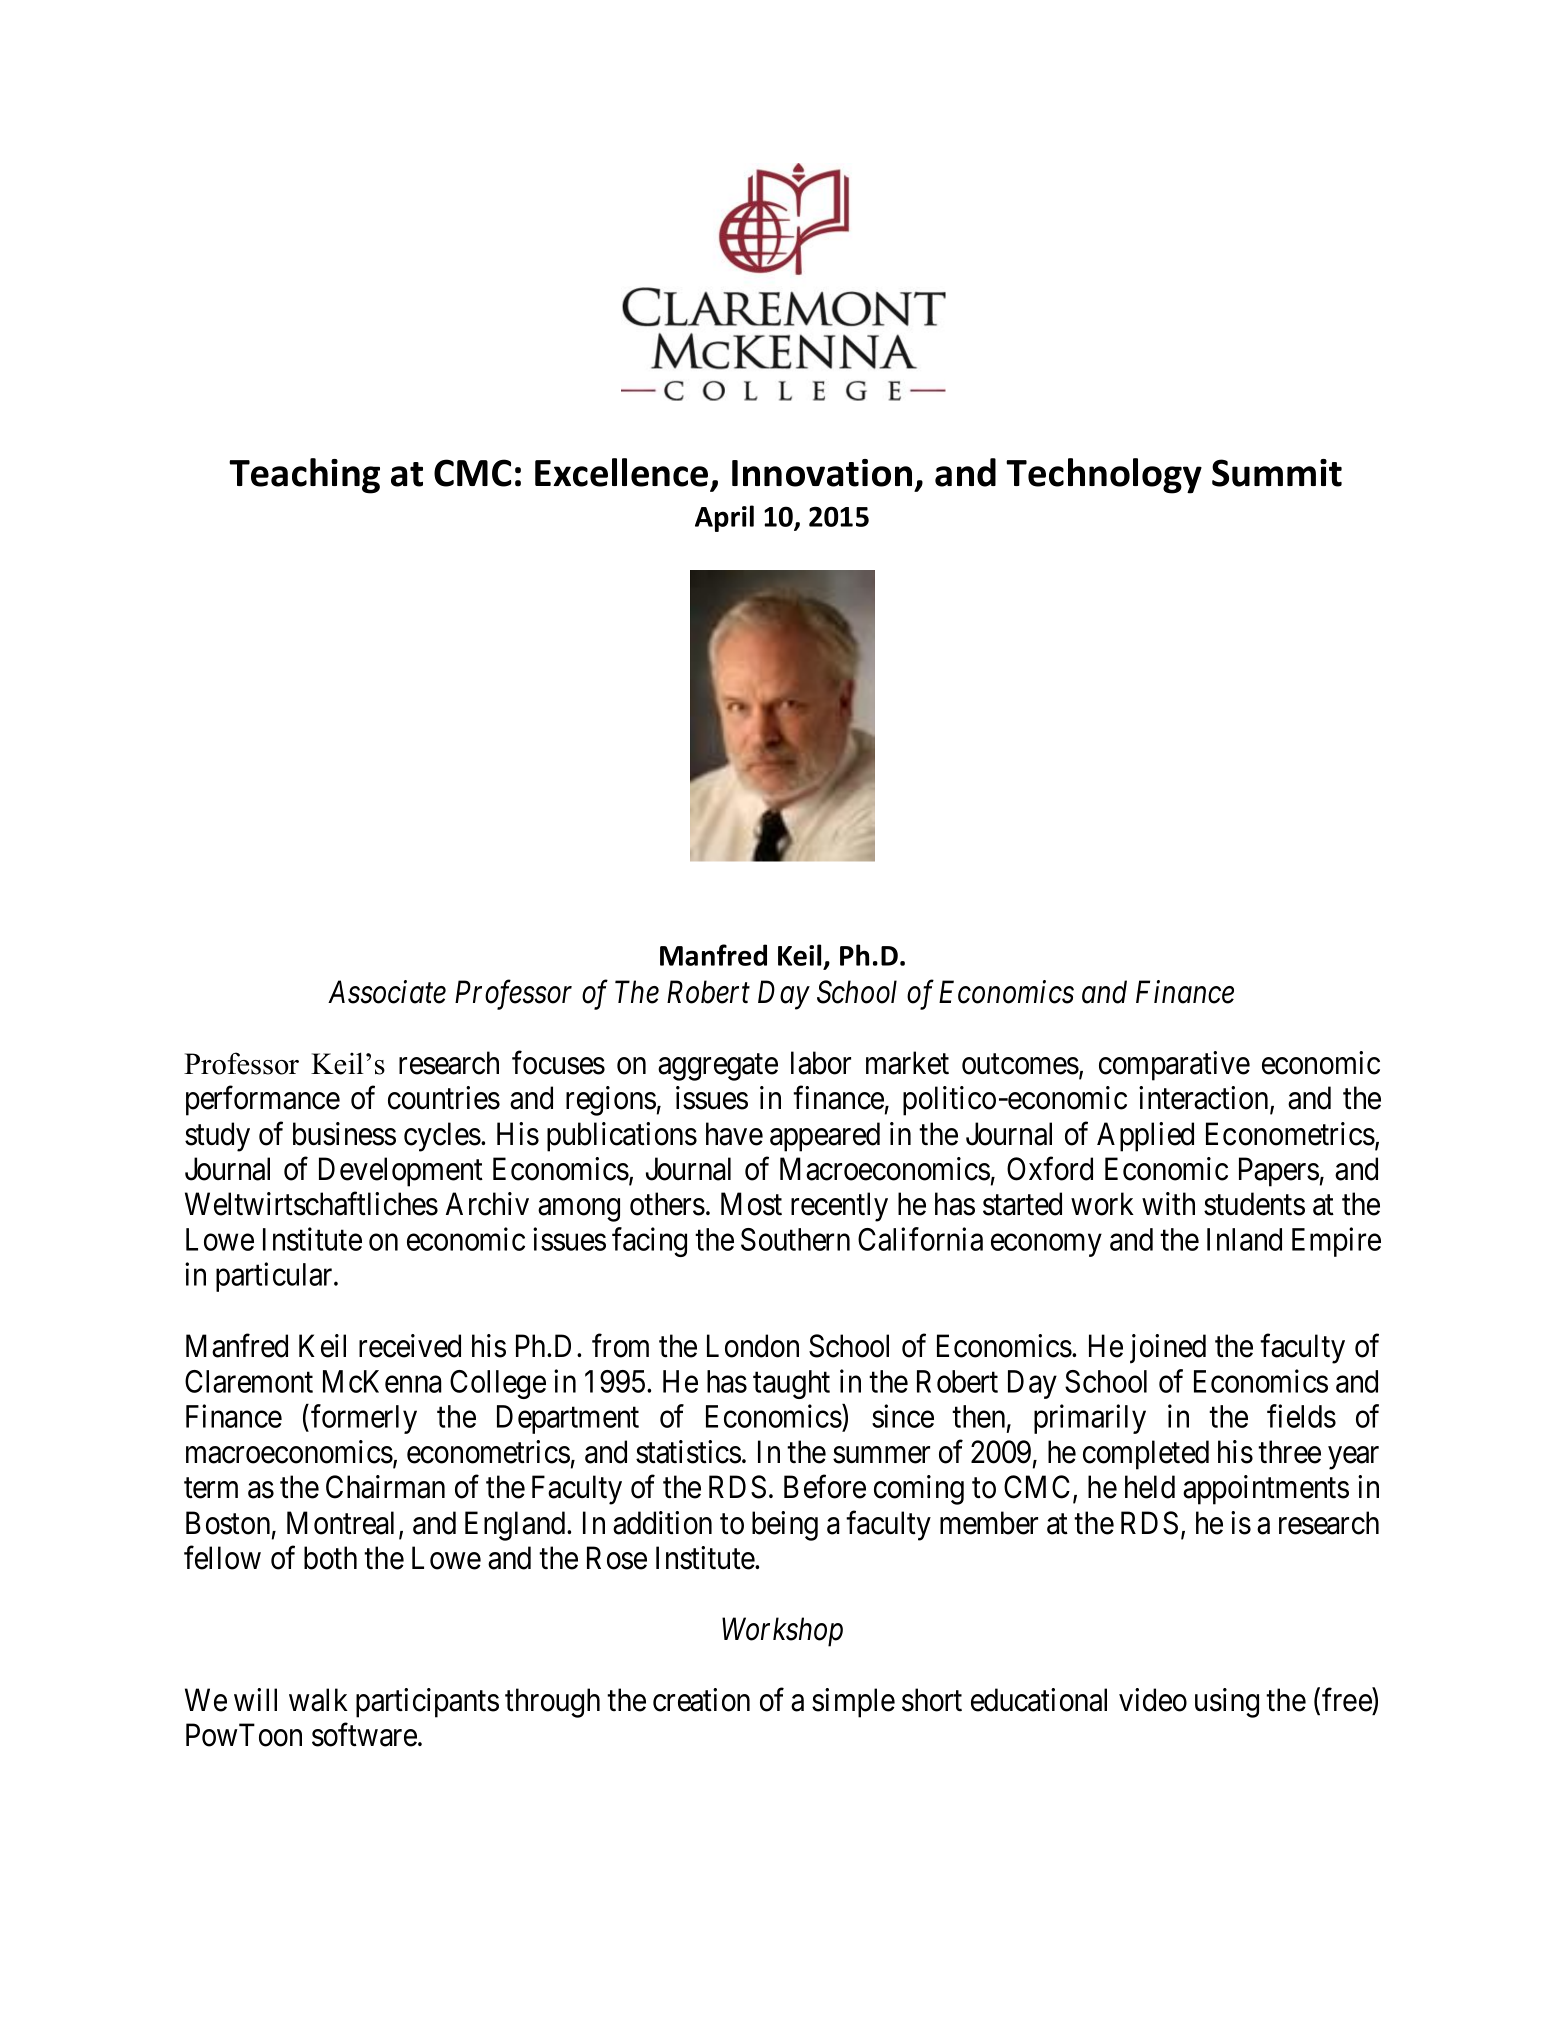  What do you see at coordinates (318, 1700) in the screenshot?
I see `walk` at bounding box center [318, 1700].
